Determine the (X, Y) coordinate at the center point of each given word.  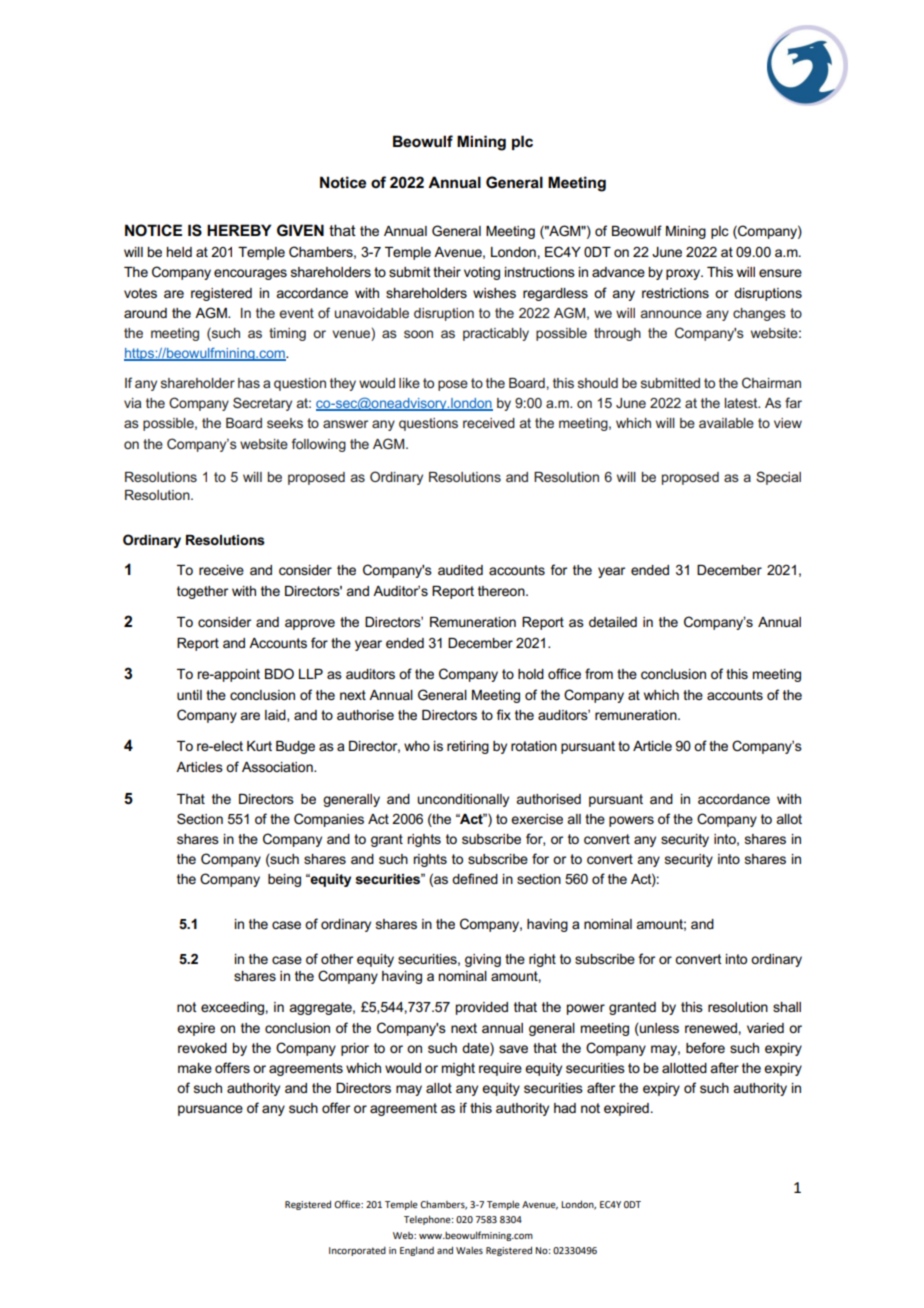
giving (483, 960)
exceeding (232, 1008)
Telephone (428, 1220)
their (447, 272)
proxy (684, 274)
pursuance (210, 1110)
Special (778, 478)
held (179, 252)
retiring (468, 747)
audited (460, 570)
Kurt (259, 746)
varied (765, 1028)
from (599, 673)
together (202, 592)
